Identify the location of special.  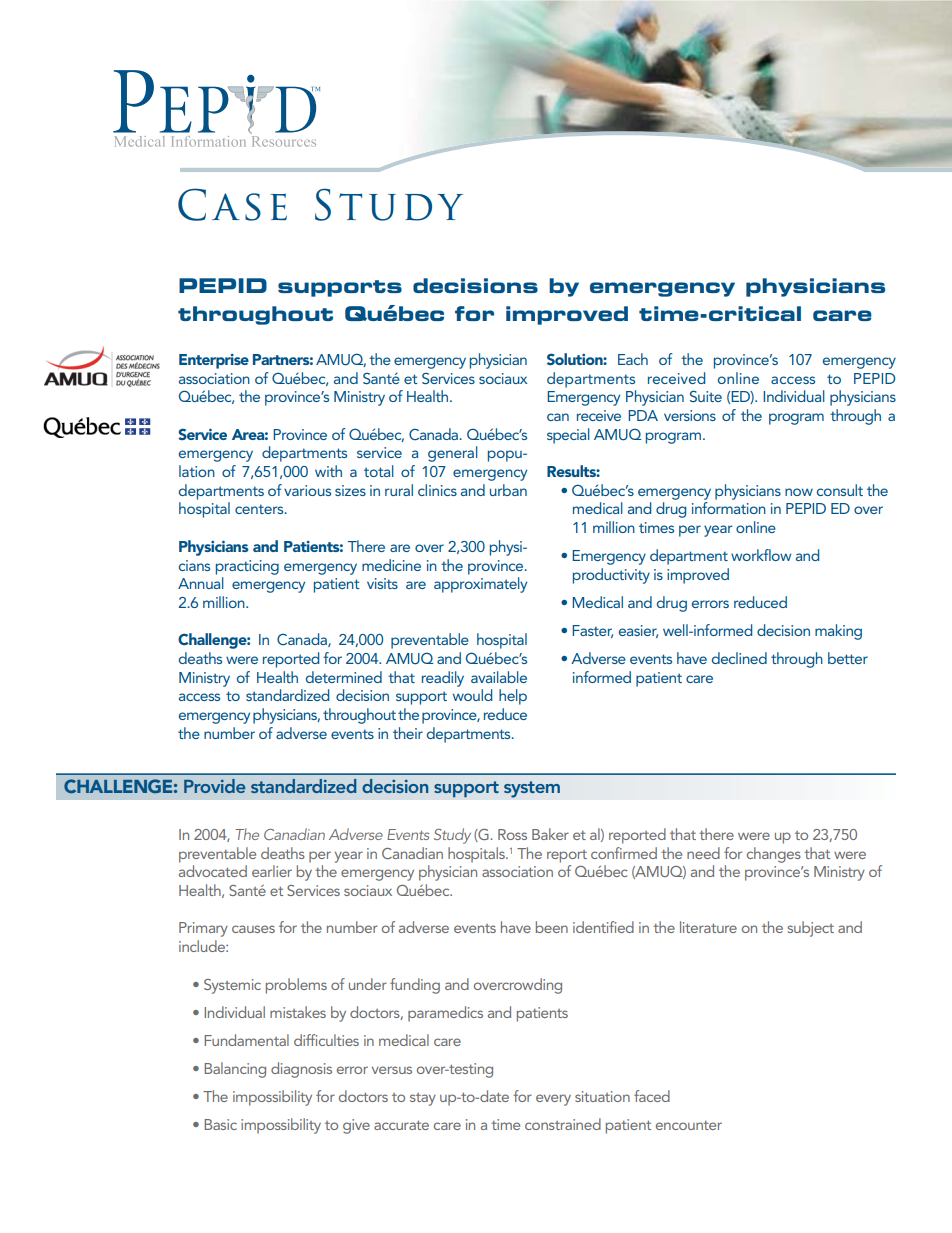
(568, 436).
